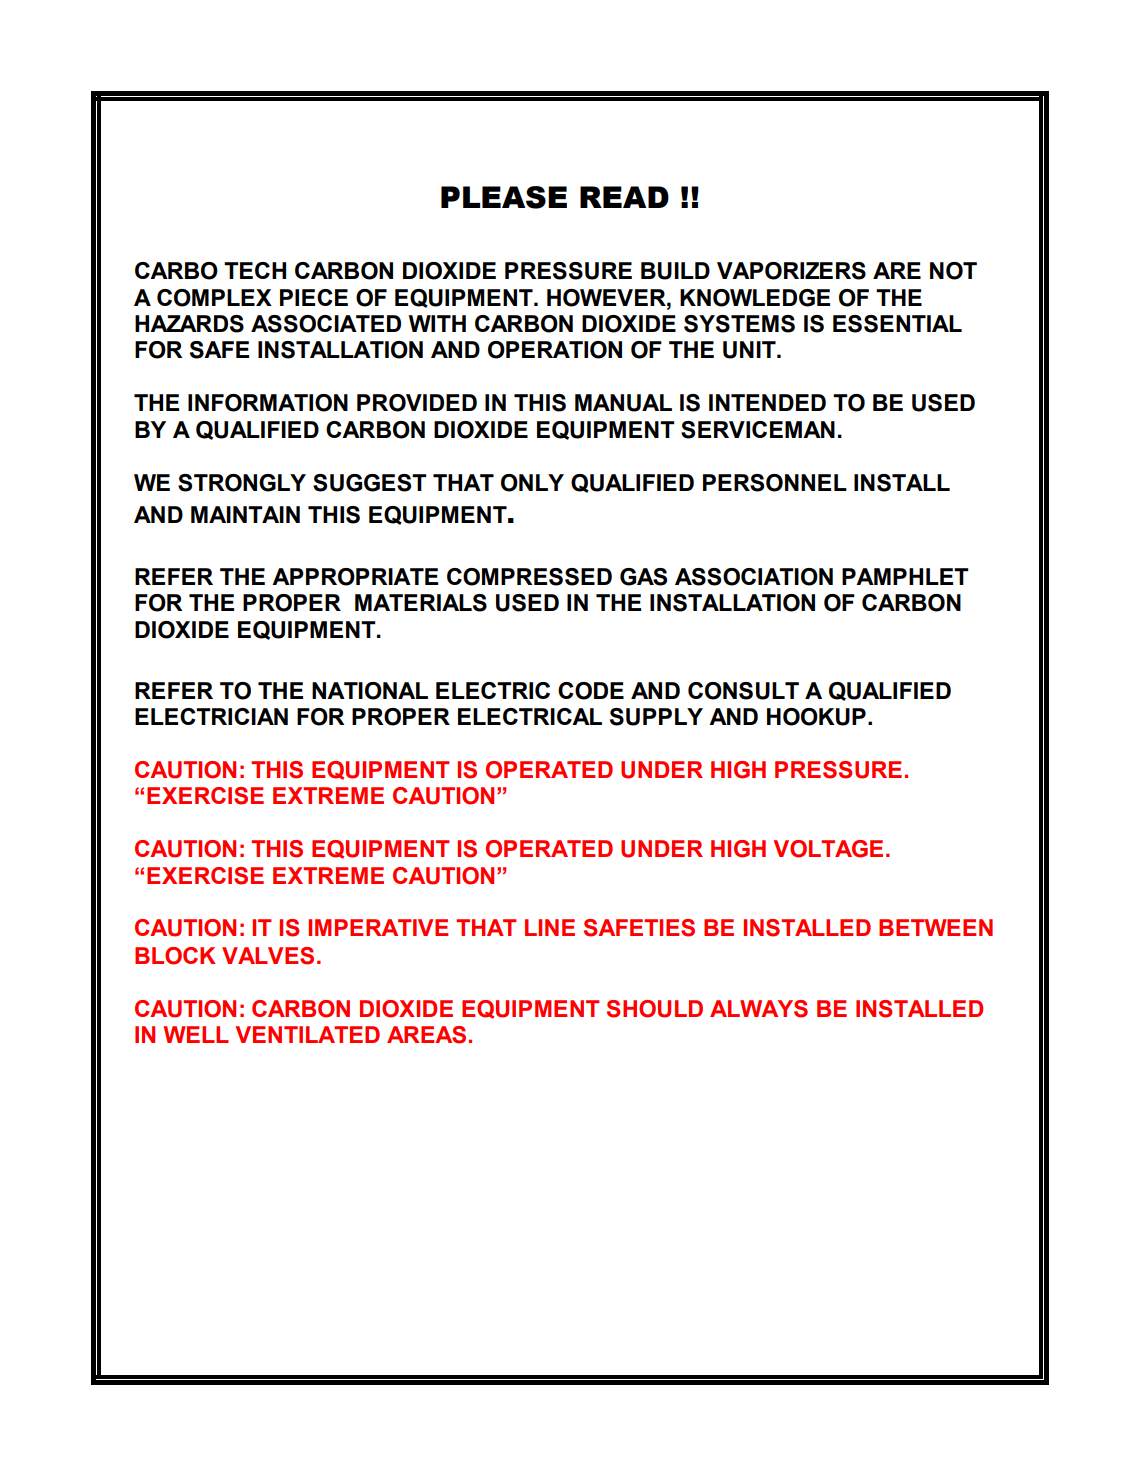 The width and height of the document is (1140, 1476). Describe the element at coordinates (504, 197) in the document. I see `PLEASE` at that location.
